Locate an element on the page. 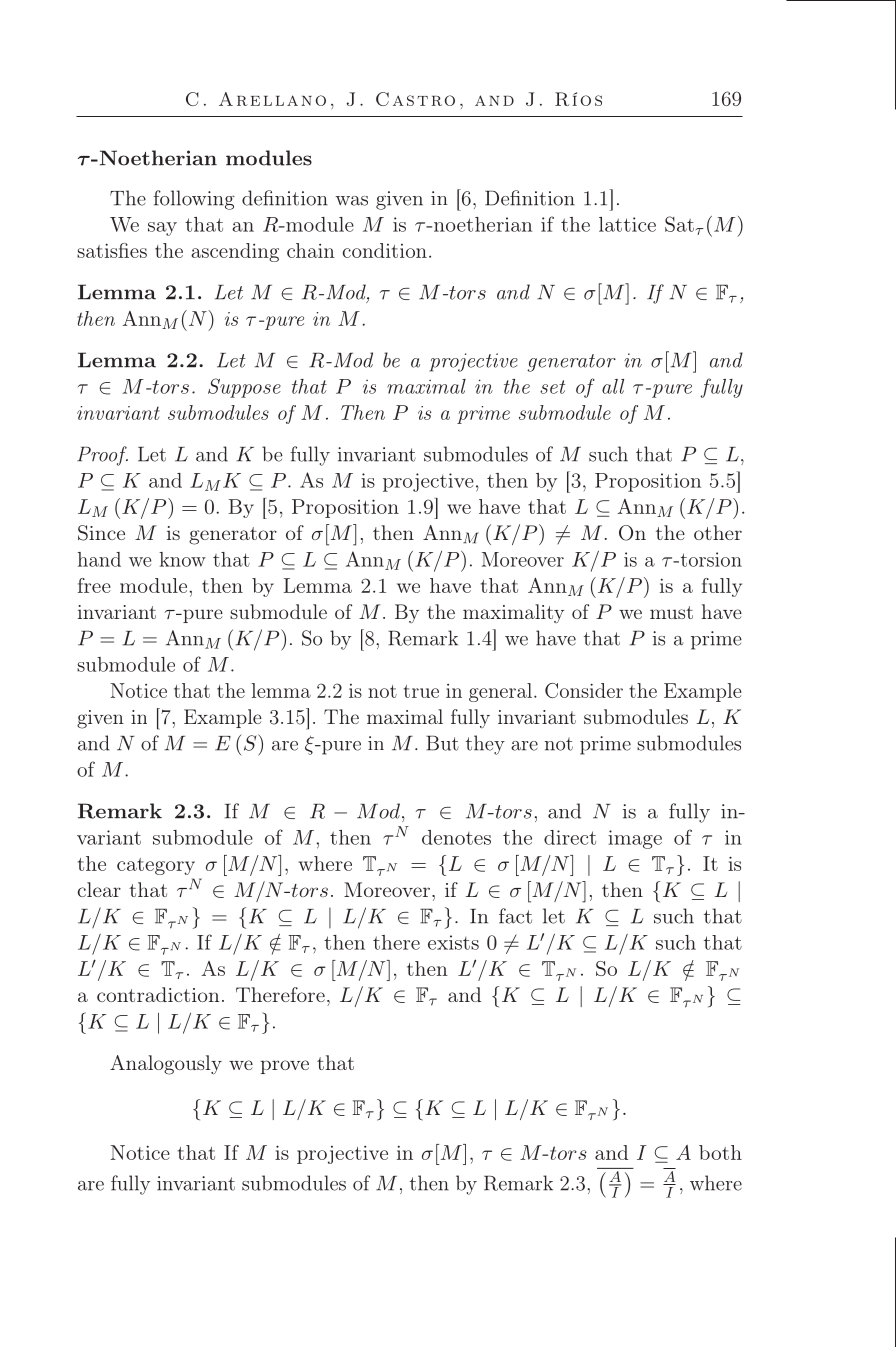 The width and height of the image is (896, 1347). denotes is located at coordinates (456, 837).
